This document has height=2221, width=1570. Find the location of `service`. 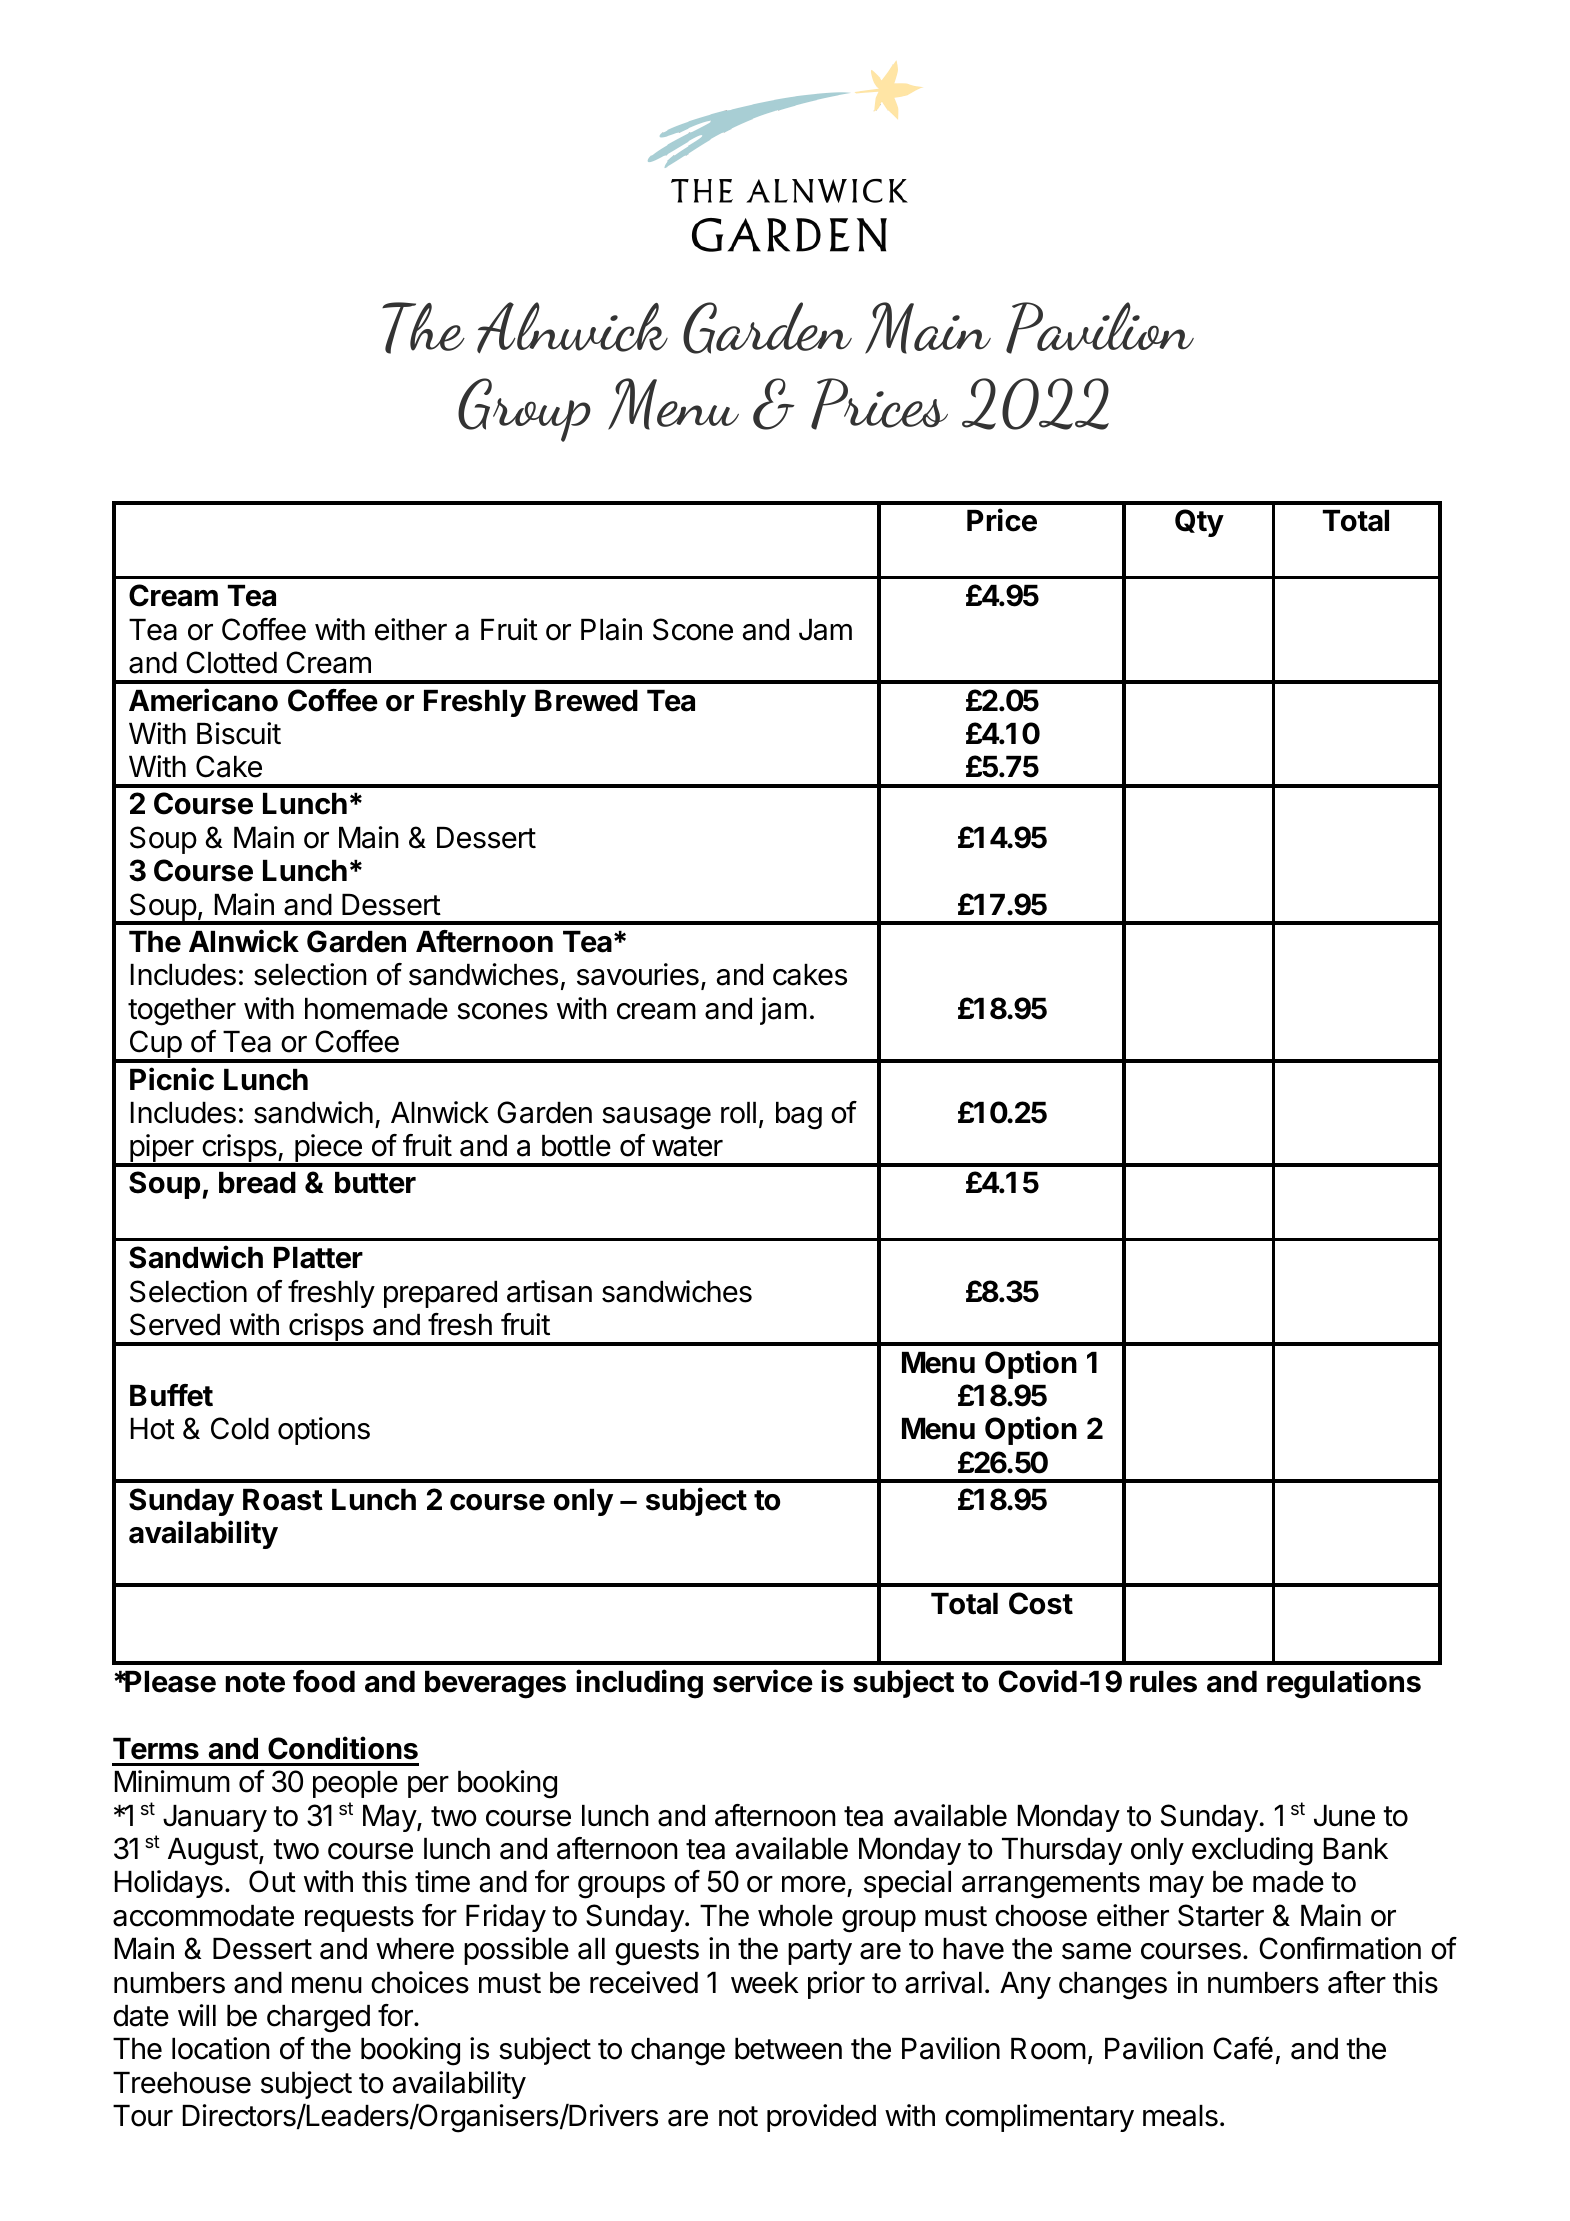

service is located at coordinates (763, 1681).
